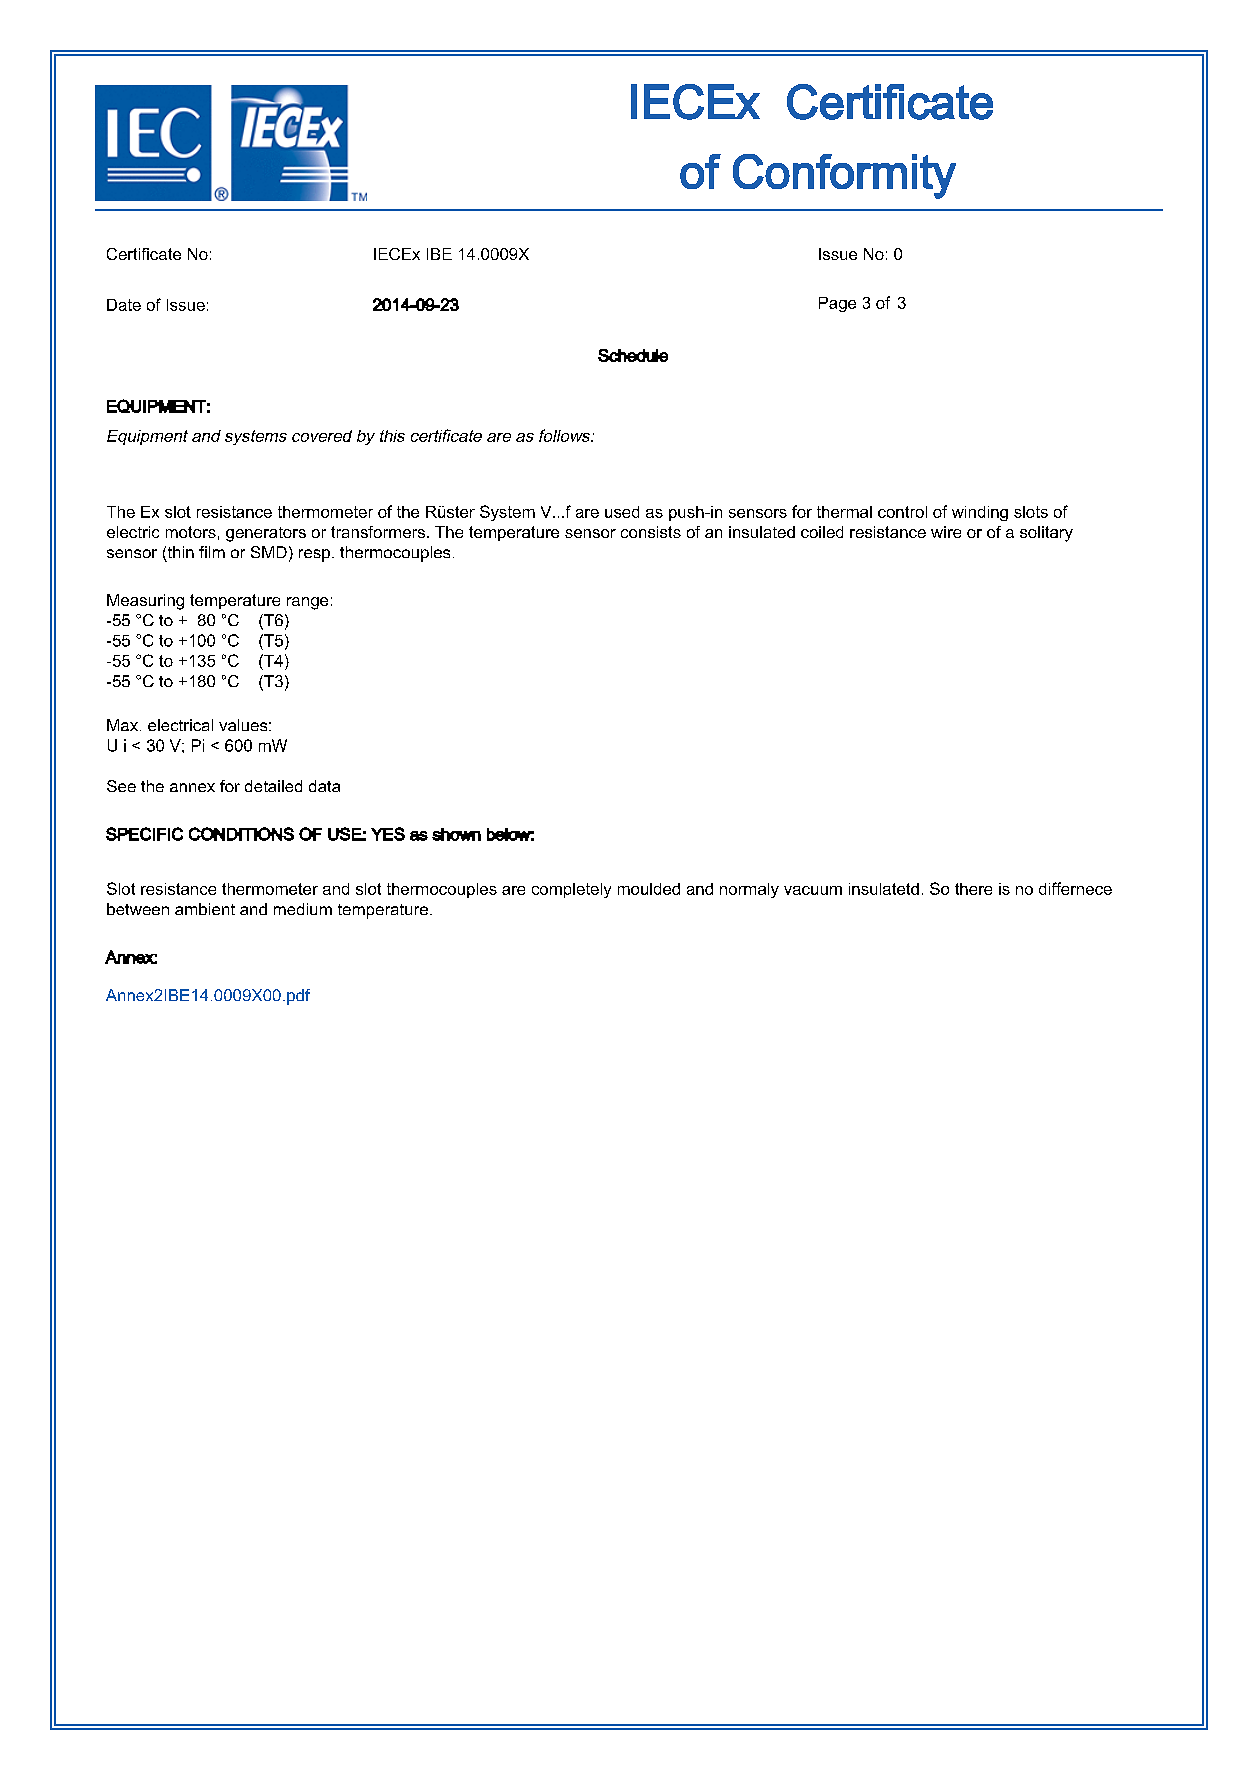 This screenshot has width=1258, height=1780. I want to click on Date, so click(124, 305).
